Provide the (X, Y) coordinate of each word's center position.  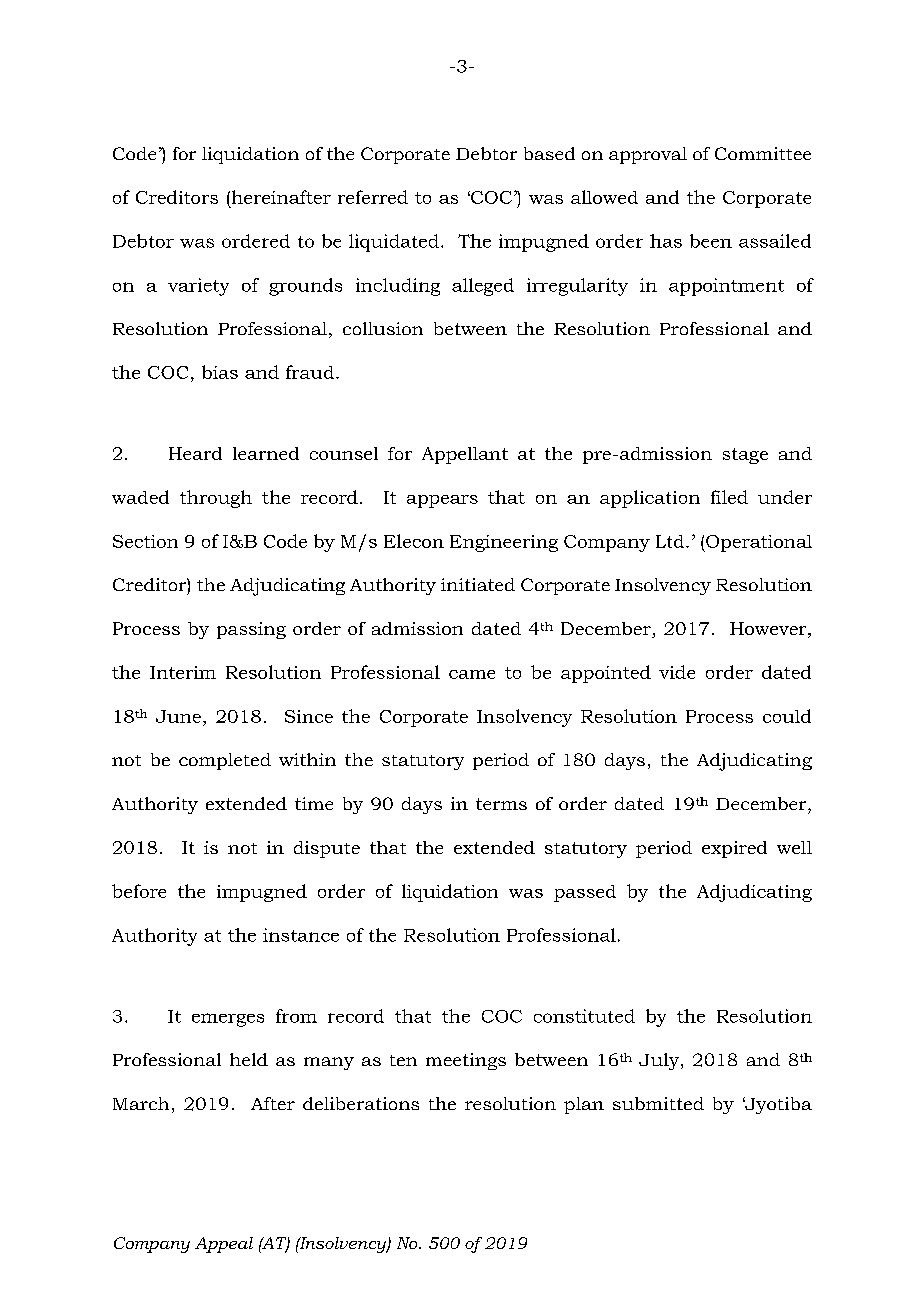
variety (198, 287)
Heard (195, 453)
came (472, 674)
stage (745, 456)
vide (677, 672)
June (178, 716)
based (549, 153)
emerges (228, 1020)
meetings (466, 1061)
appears (442, 501)
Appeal (224, 1245)
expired (734, 849)
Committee (763, 153)
